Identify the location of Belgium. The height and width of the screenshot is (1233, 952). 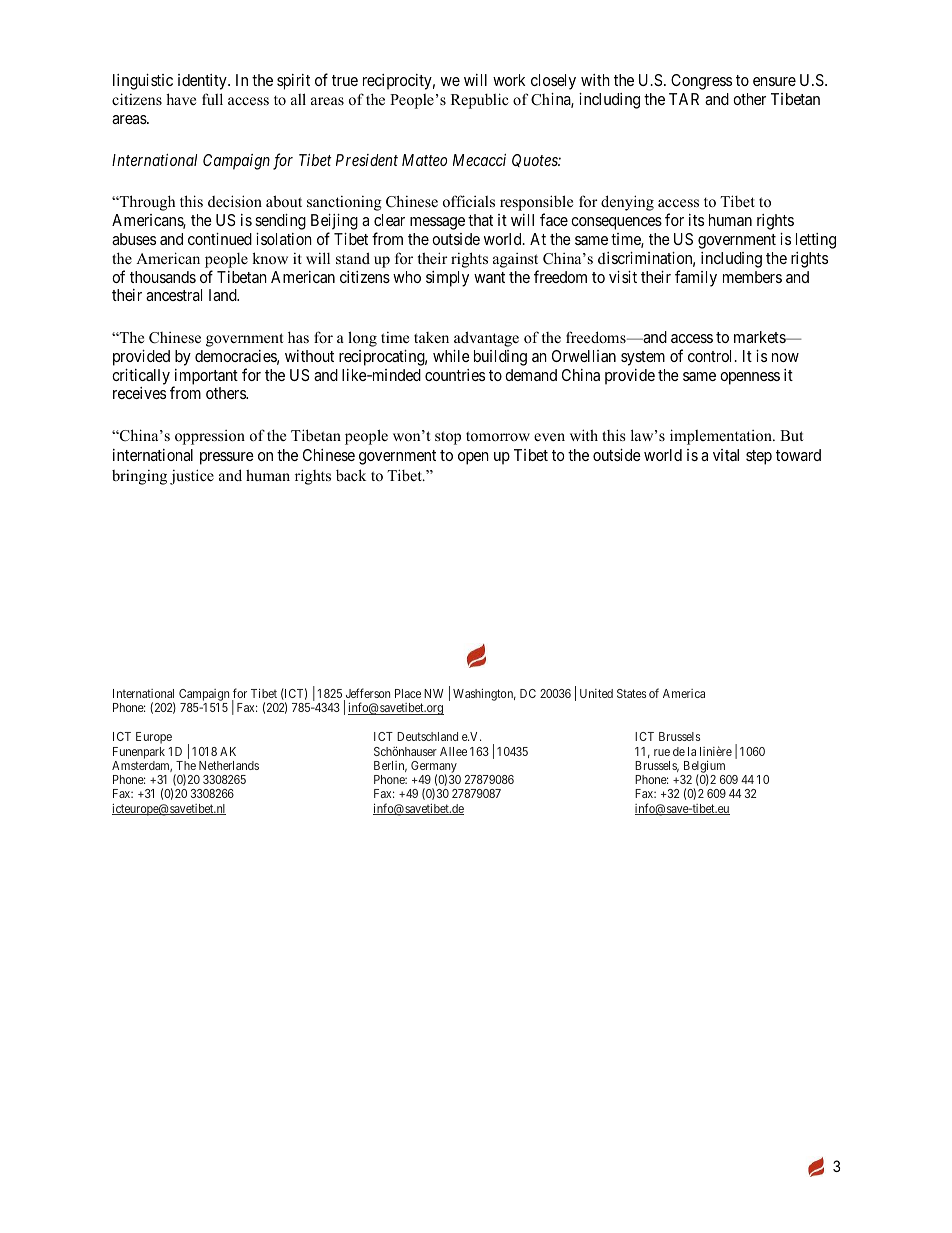
(704, 767).
